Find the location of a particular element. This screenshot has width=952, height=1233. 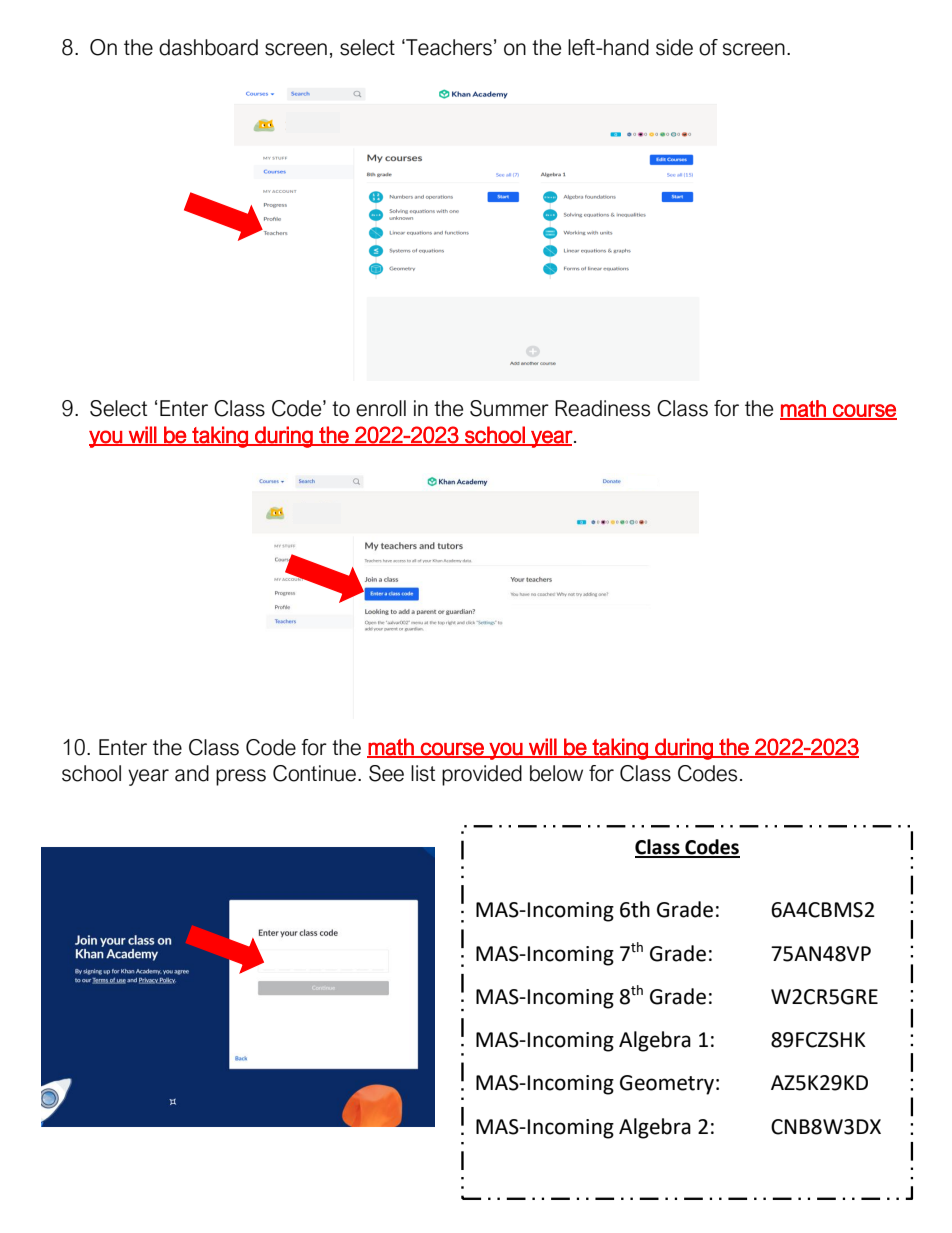

Summer is located at coordinates (509, 408).
